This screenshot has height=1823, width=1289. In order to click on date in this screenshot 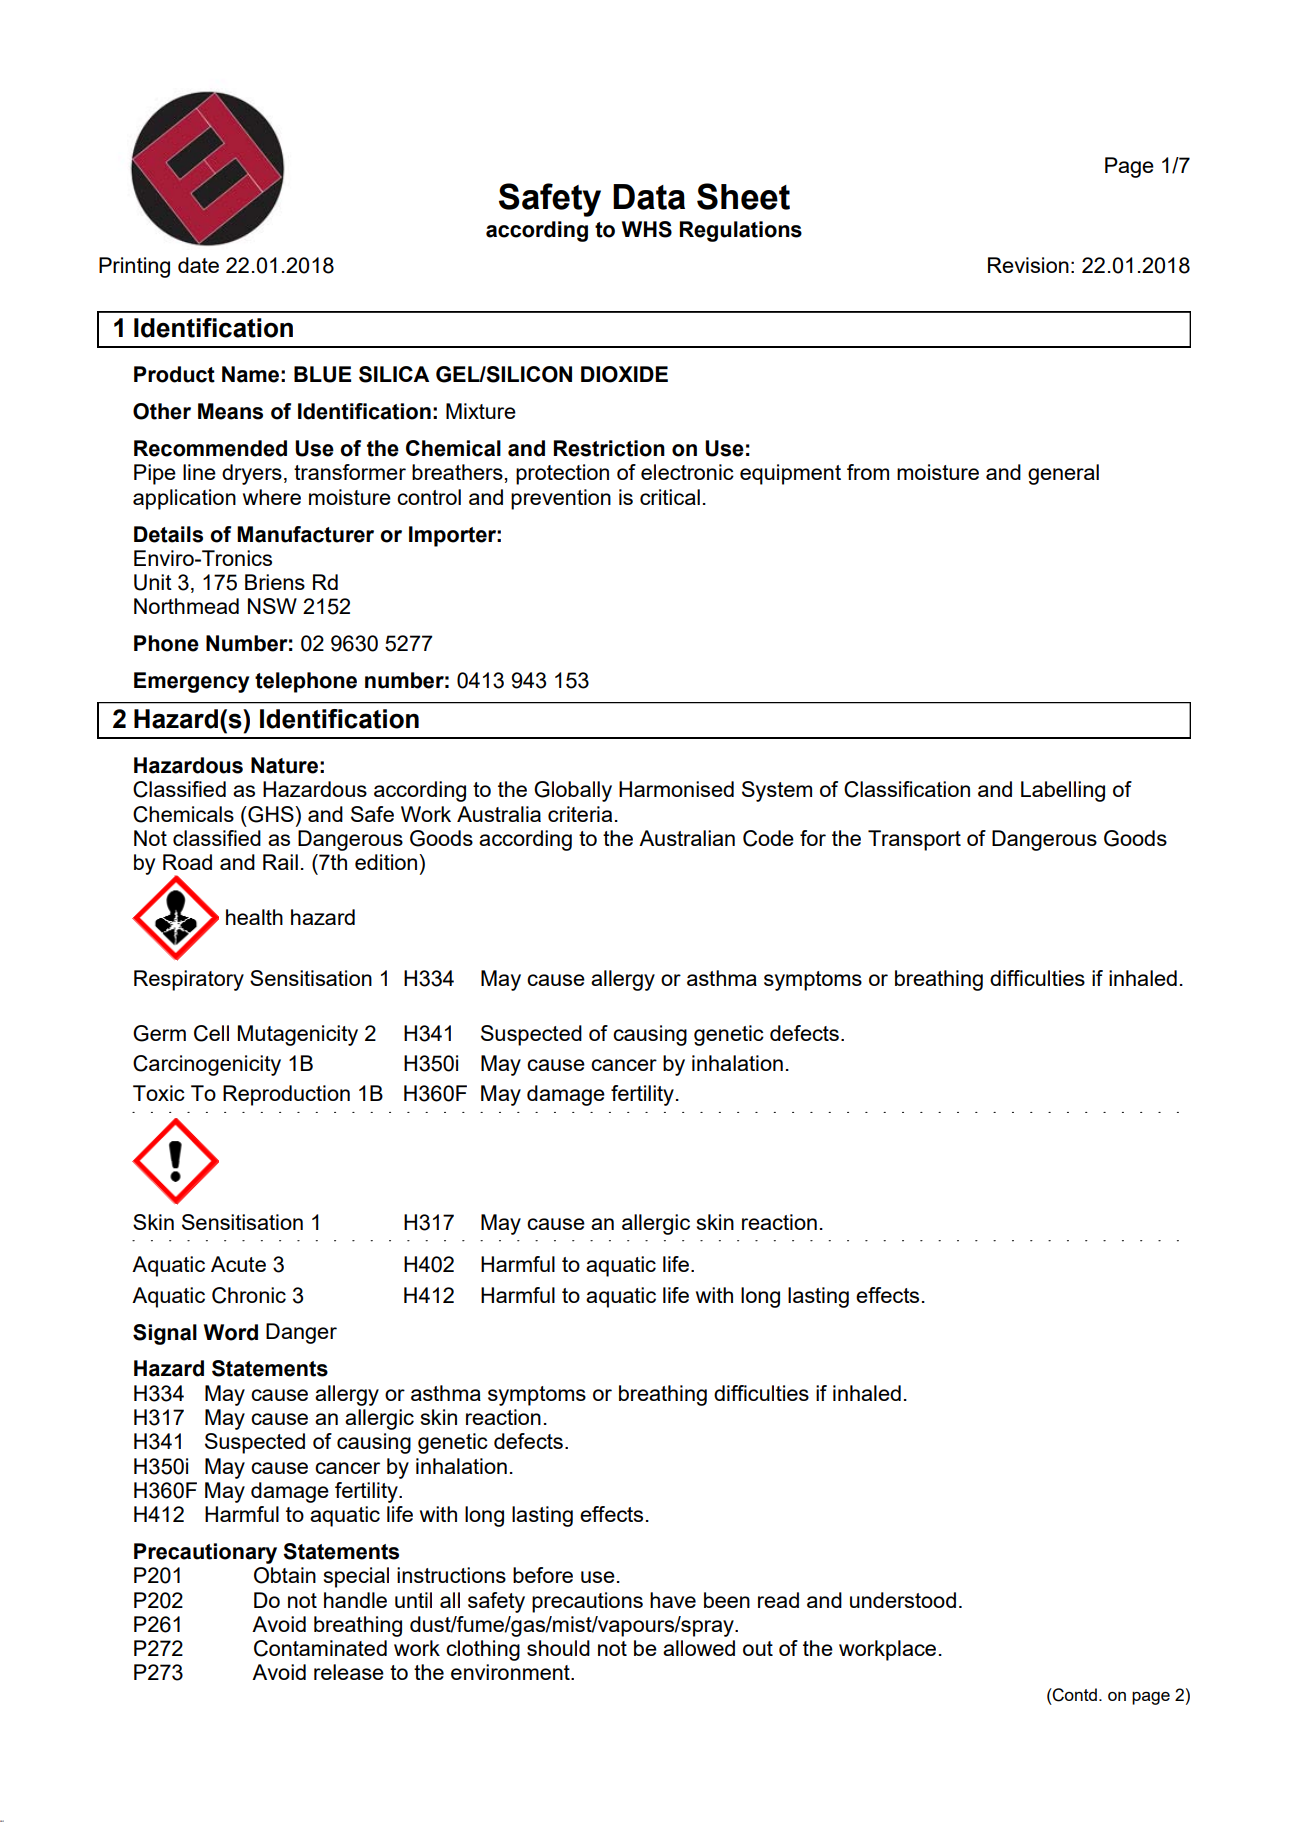, I will do `click(198, 265)`.
